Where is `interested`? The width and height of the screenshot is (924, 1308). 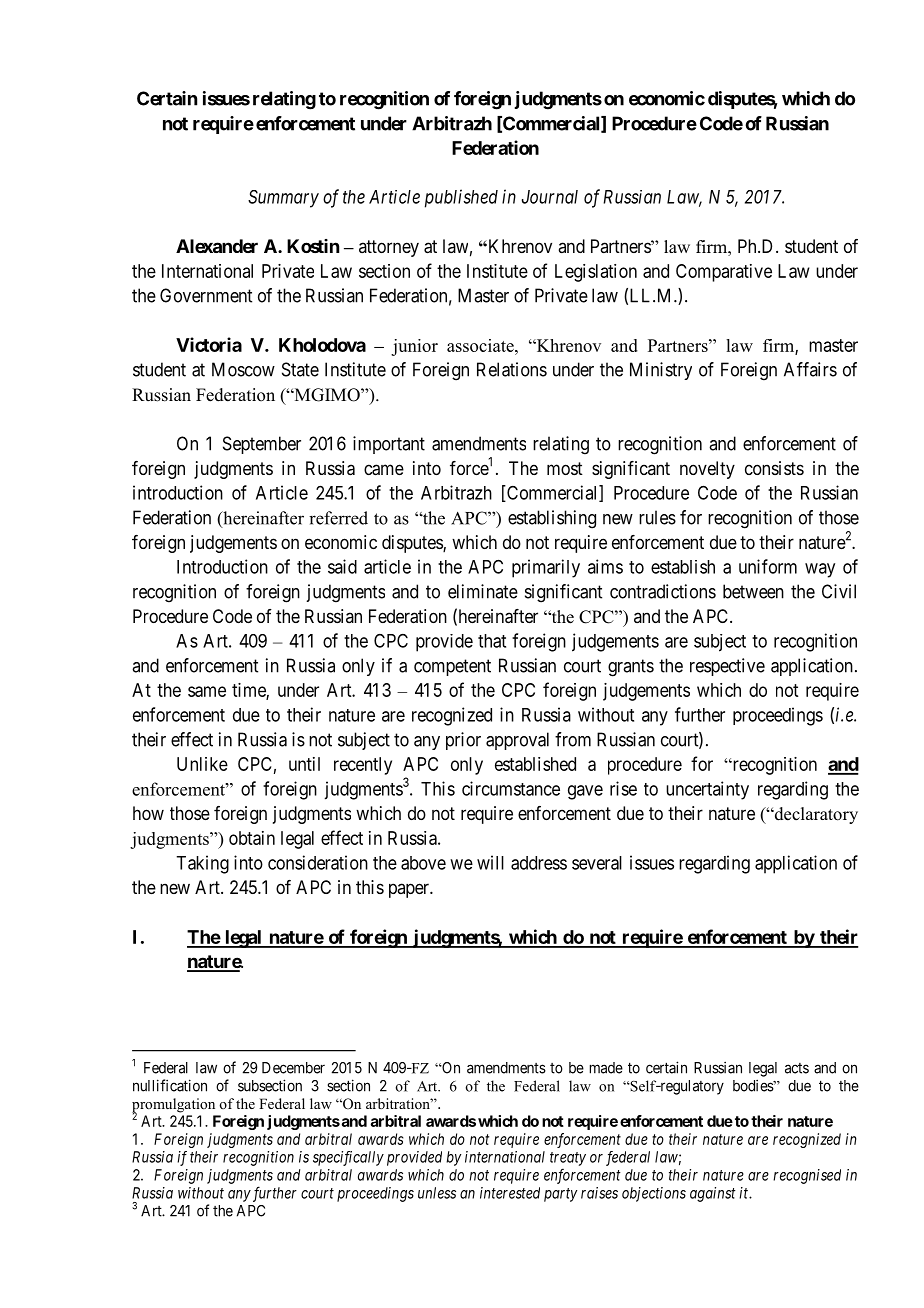
interested is located at coordinates (510, 1193).
